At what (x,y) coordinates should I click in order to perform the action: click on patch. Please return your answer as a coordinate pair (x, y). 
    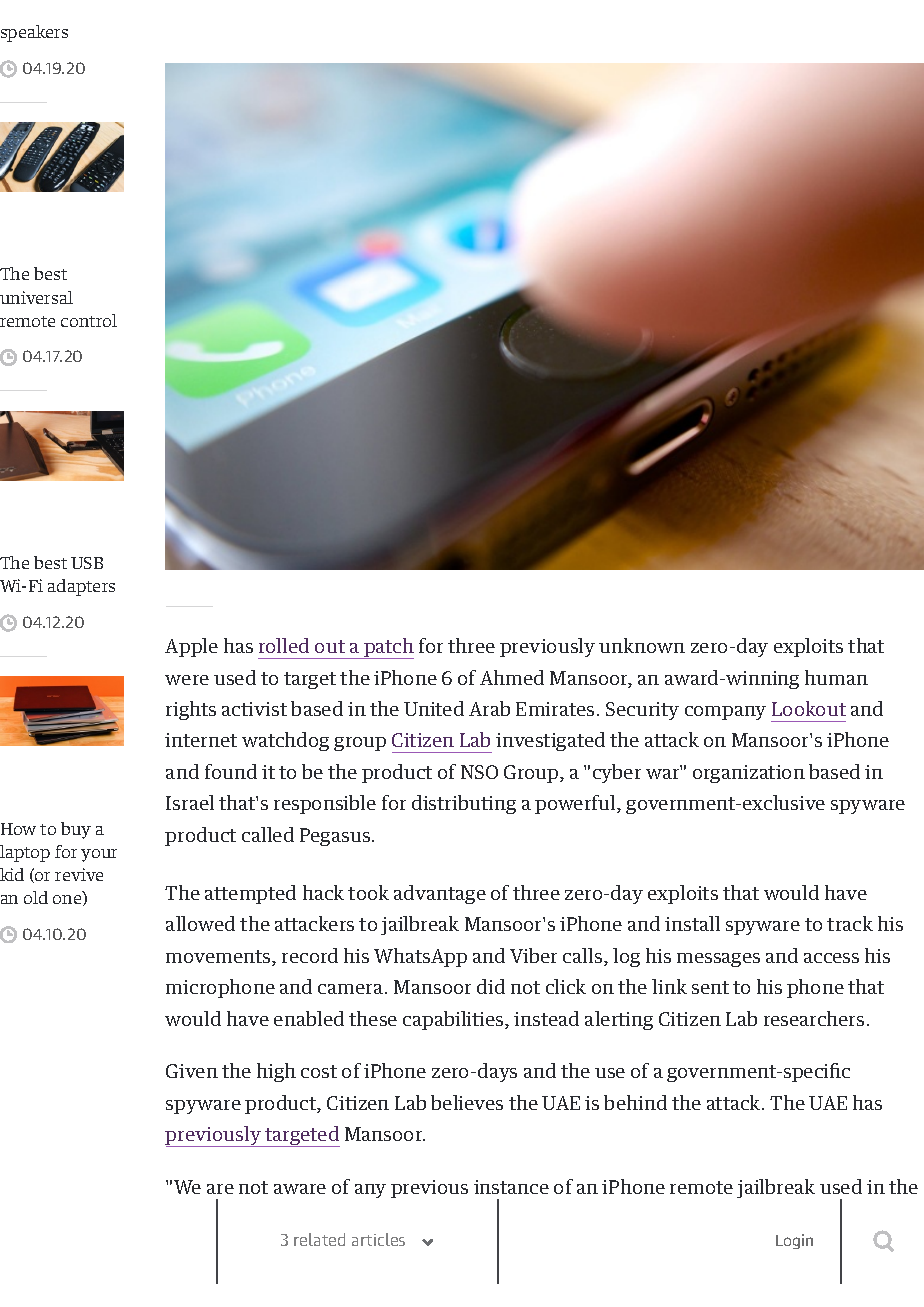
    Looking at the image, I should click on (388, 648).
